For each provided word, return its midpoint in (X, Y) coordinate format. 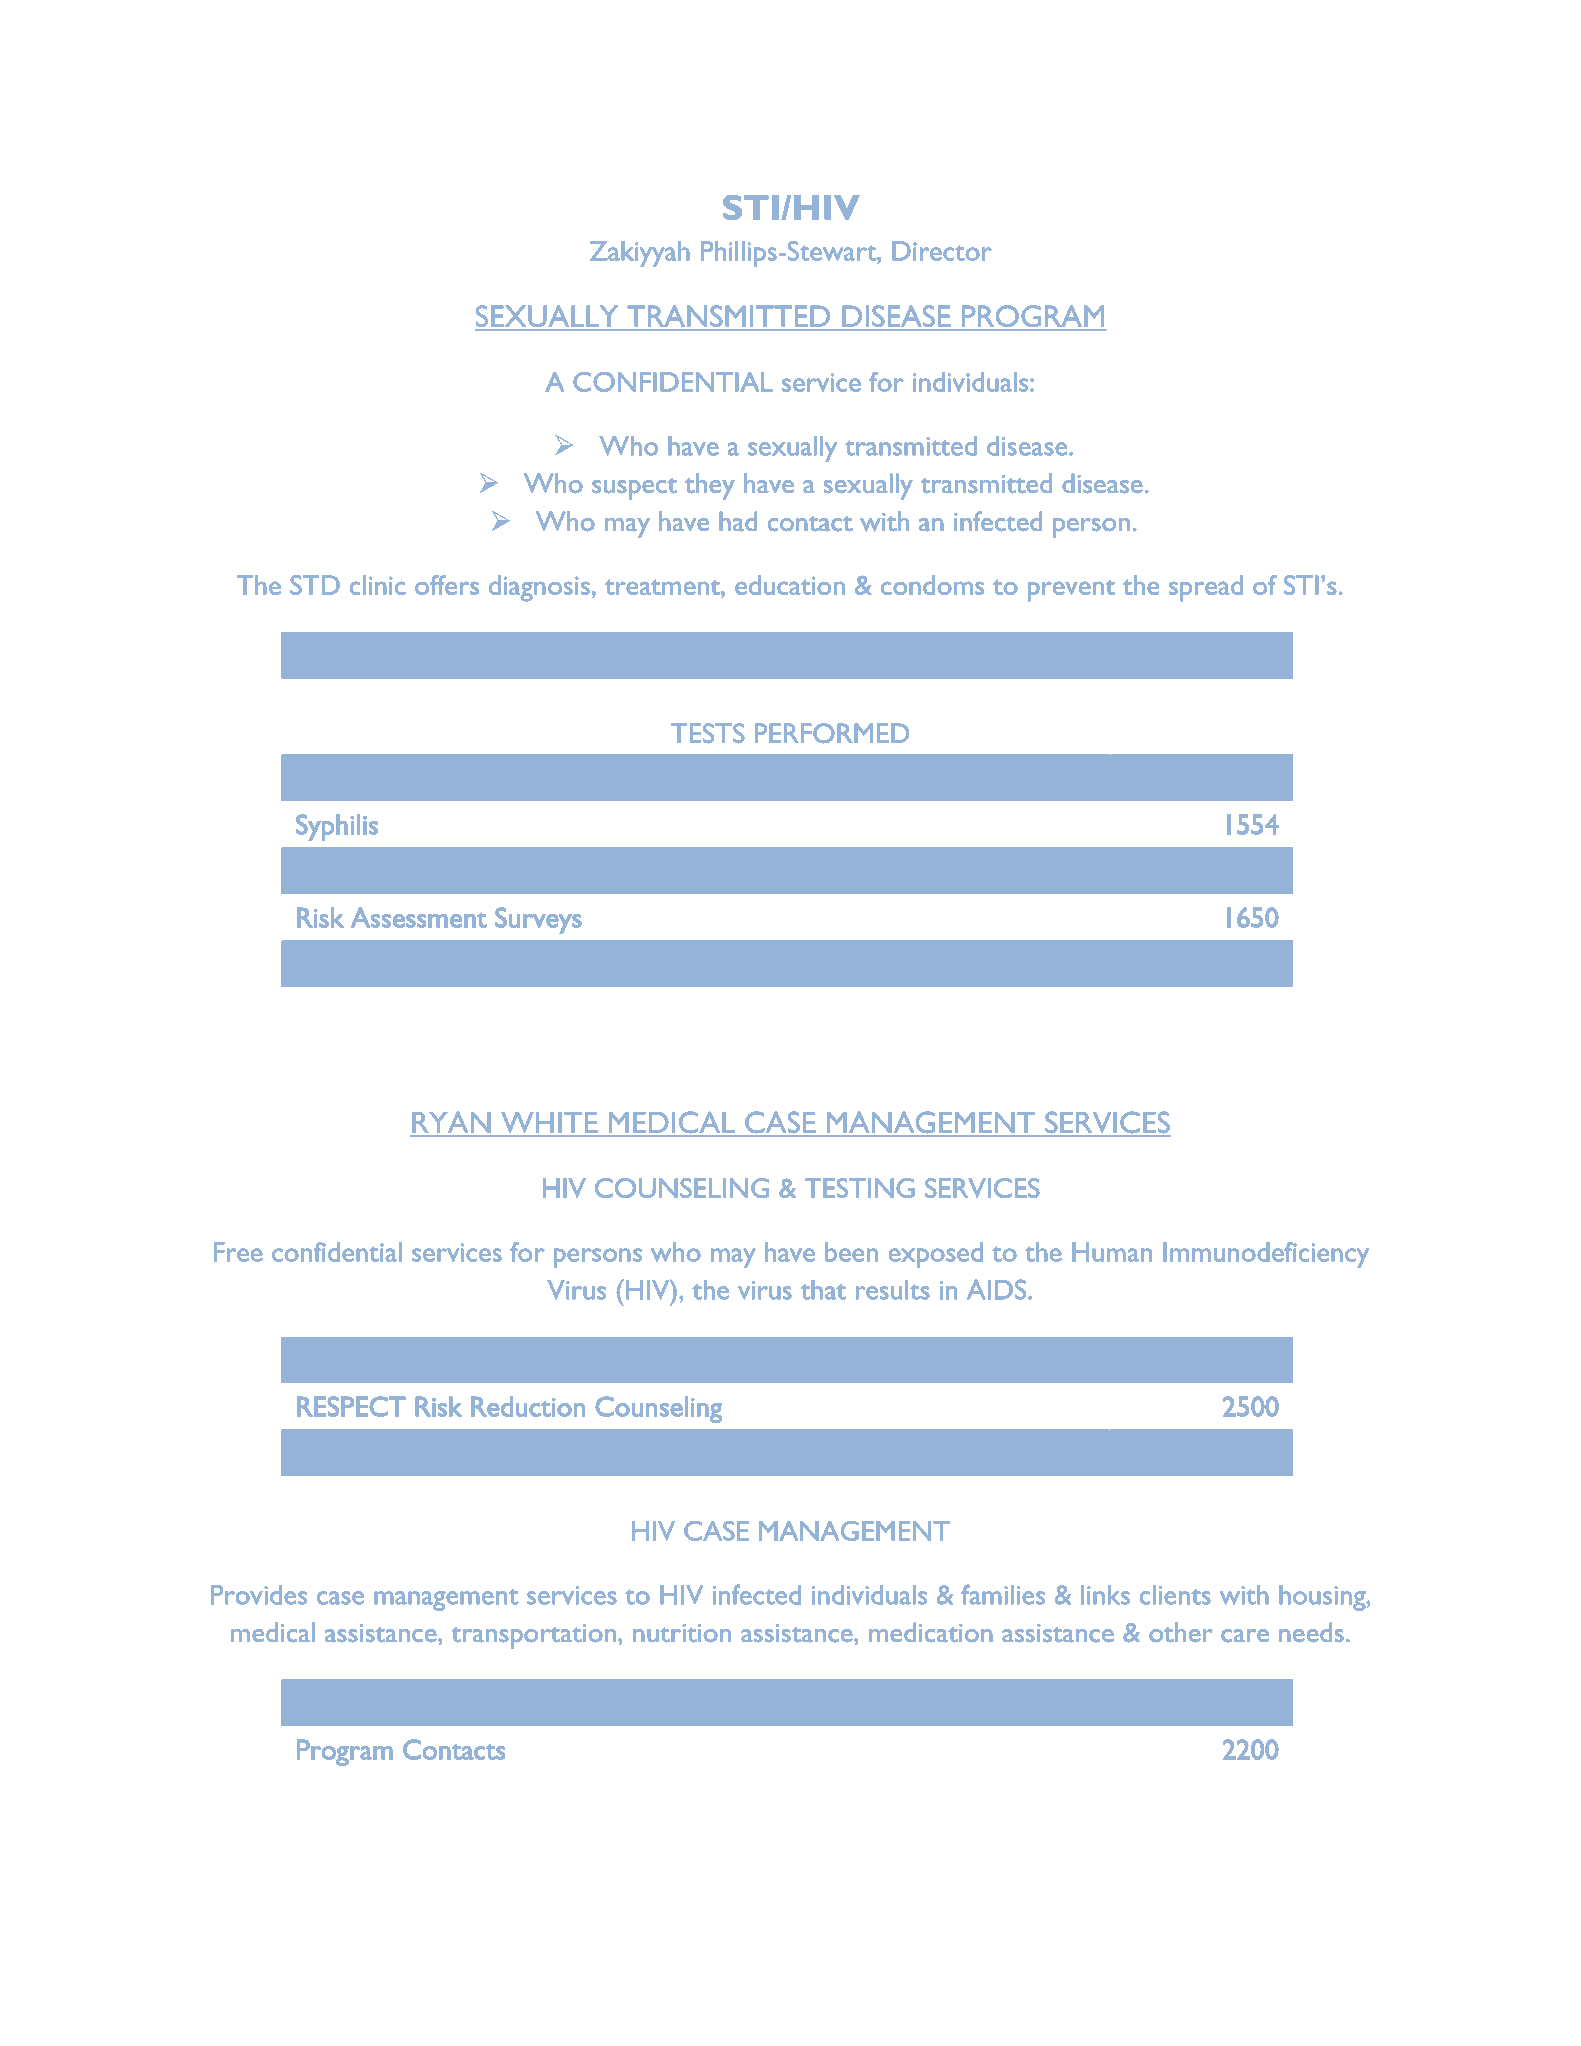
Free (238, 1252)
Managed (499, 1706)
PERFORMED (832, 733)
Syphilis (337, 827)
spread (1206, 588)
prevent (1071, 591)
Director (942, 251)
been (851, 1252)
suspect (634, 489)
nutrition (682, 1633)
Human (1112, 1252)
